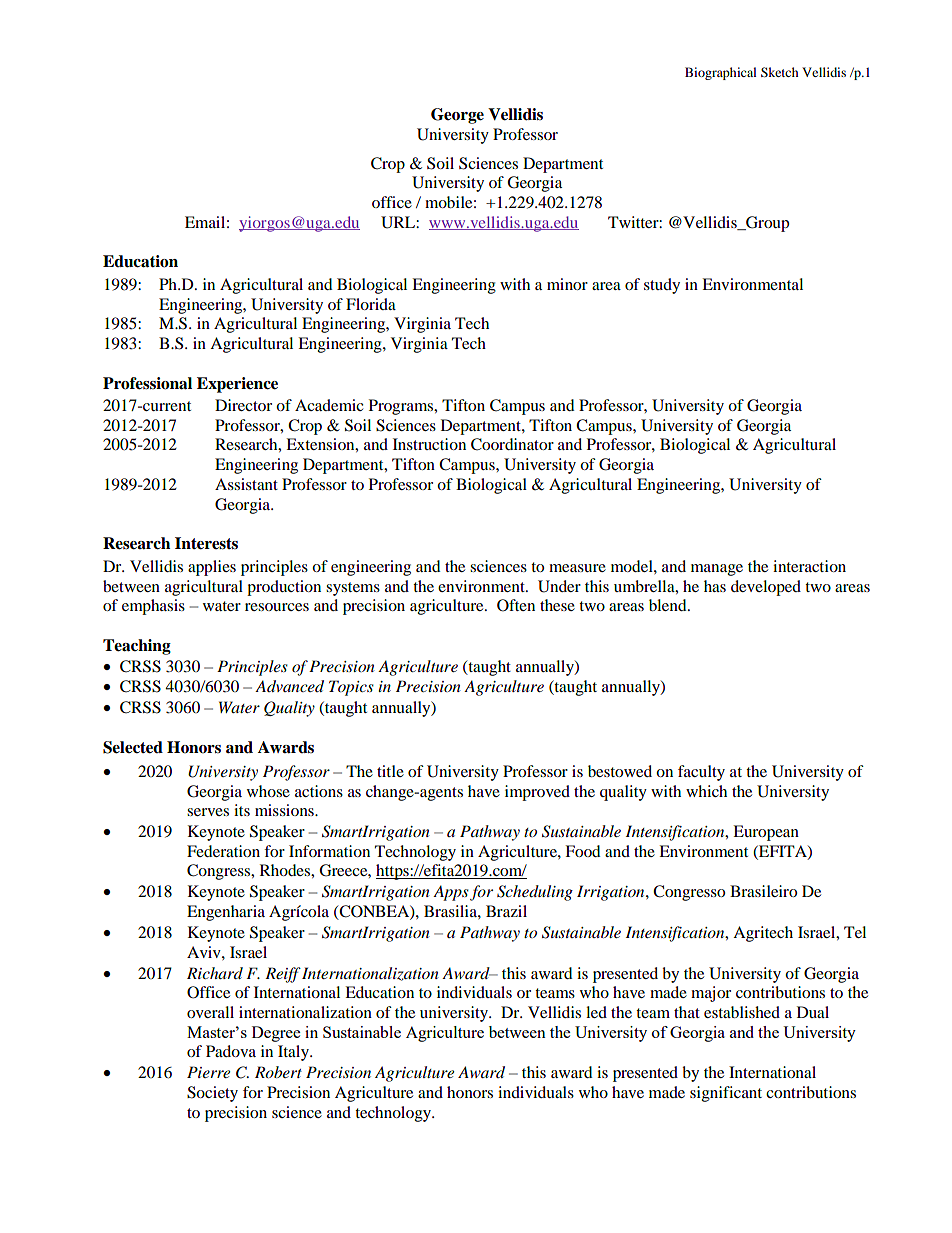 The image size is (952, 1233). I want to click on Coordinator, so click(512, 444).
